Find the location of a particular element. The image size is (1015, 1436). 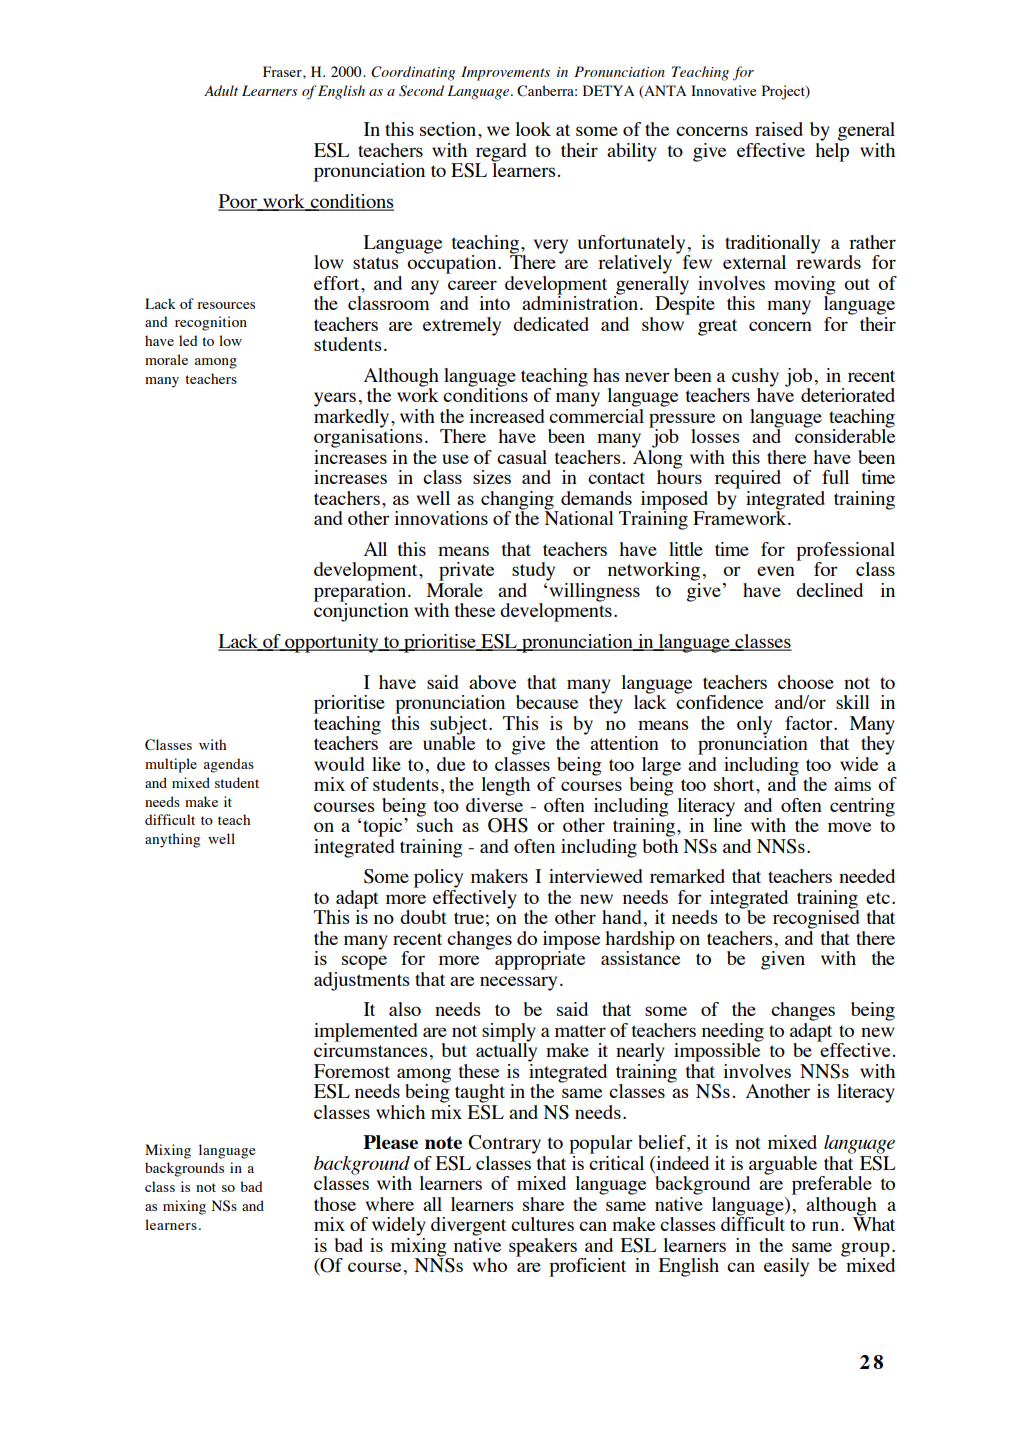

run is located at coordinates (827, 1226).
